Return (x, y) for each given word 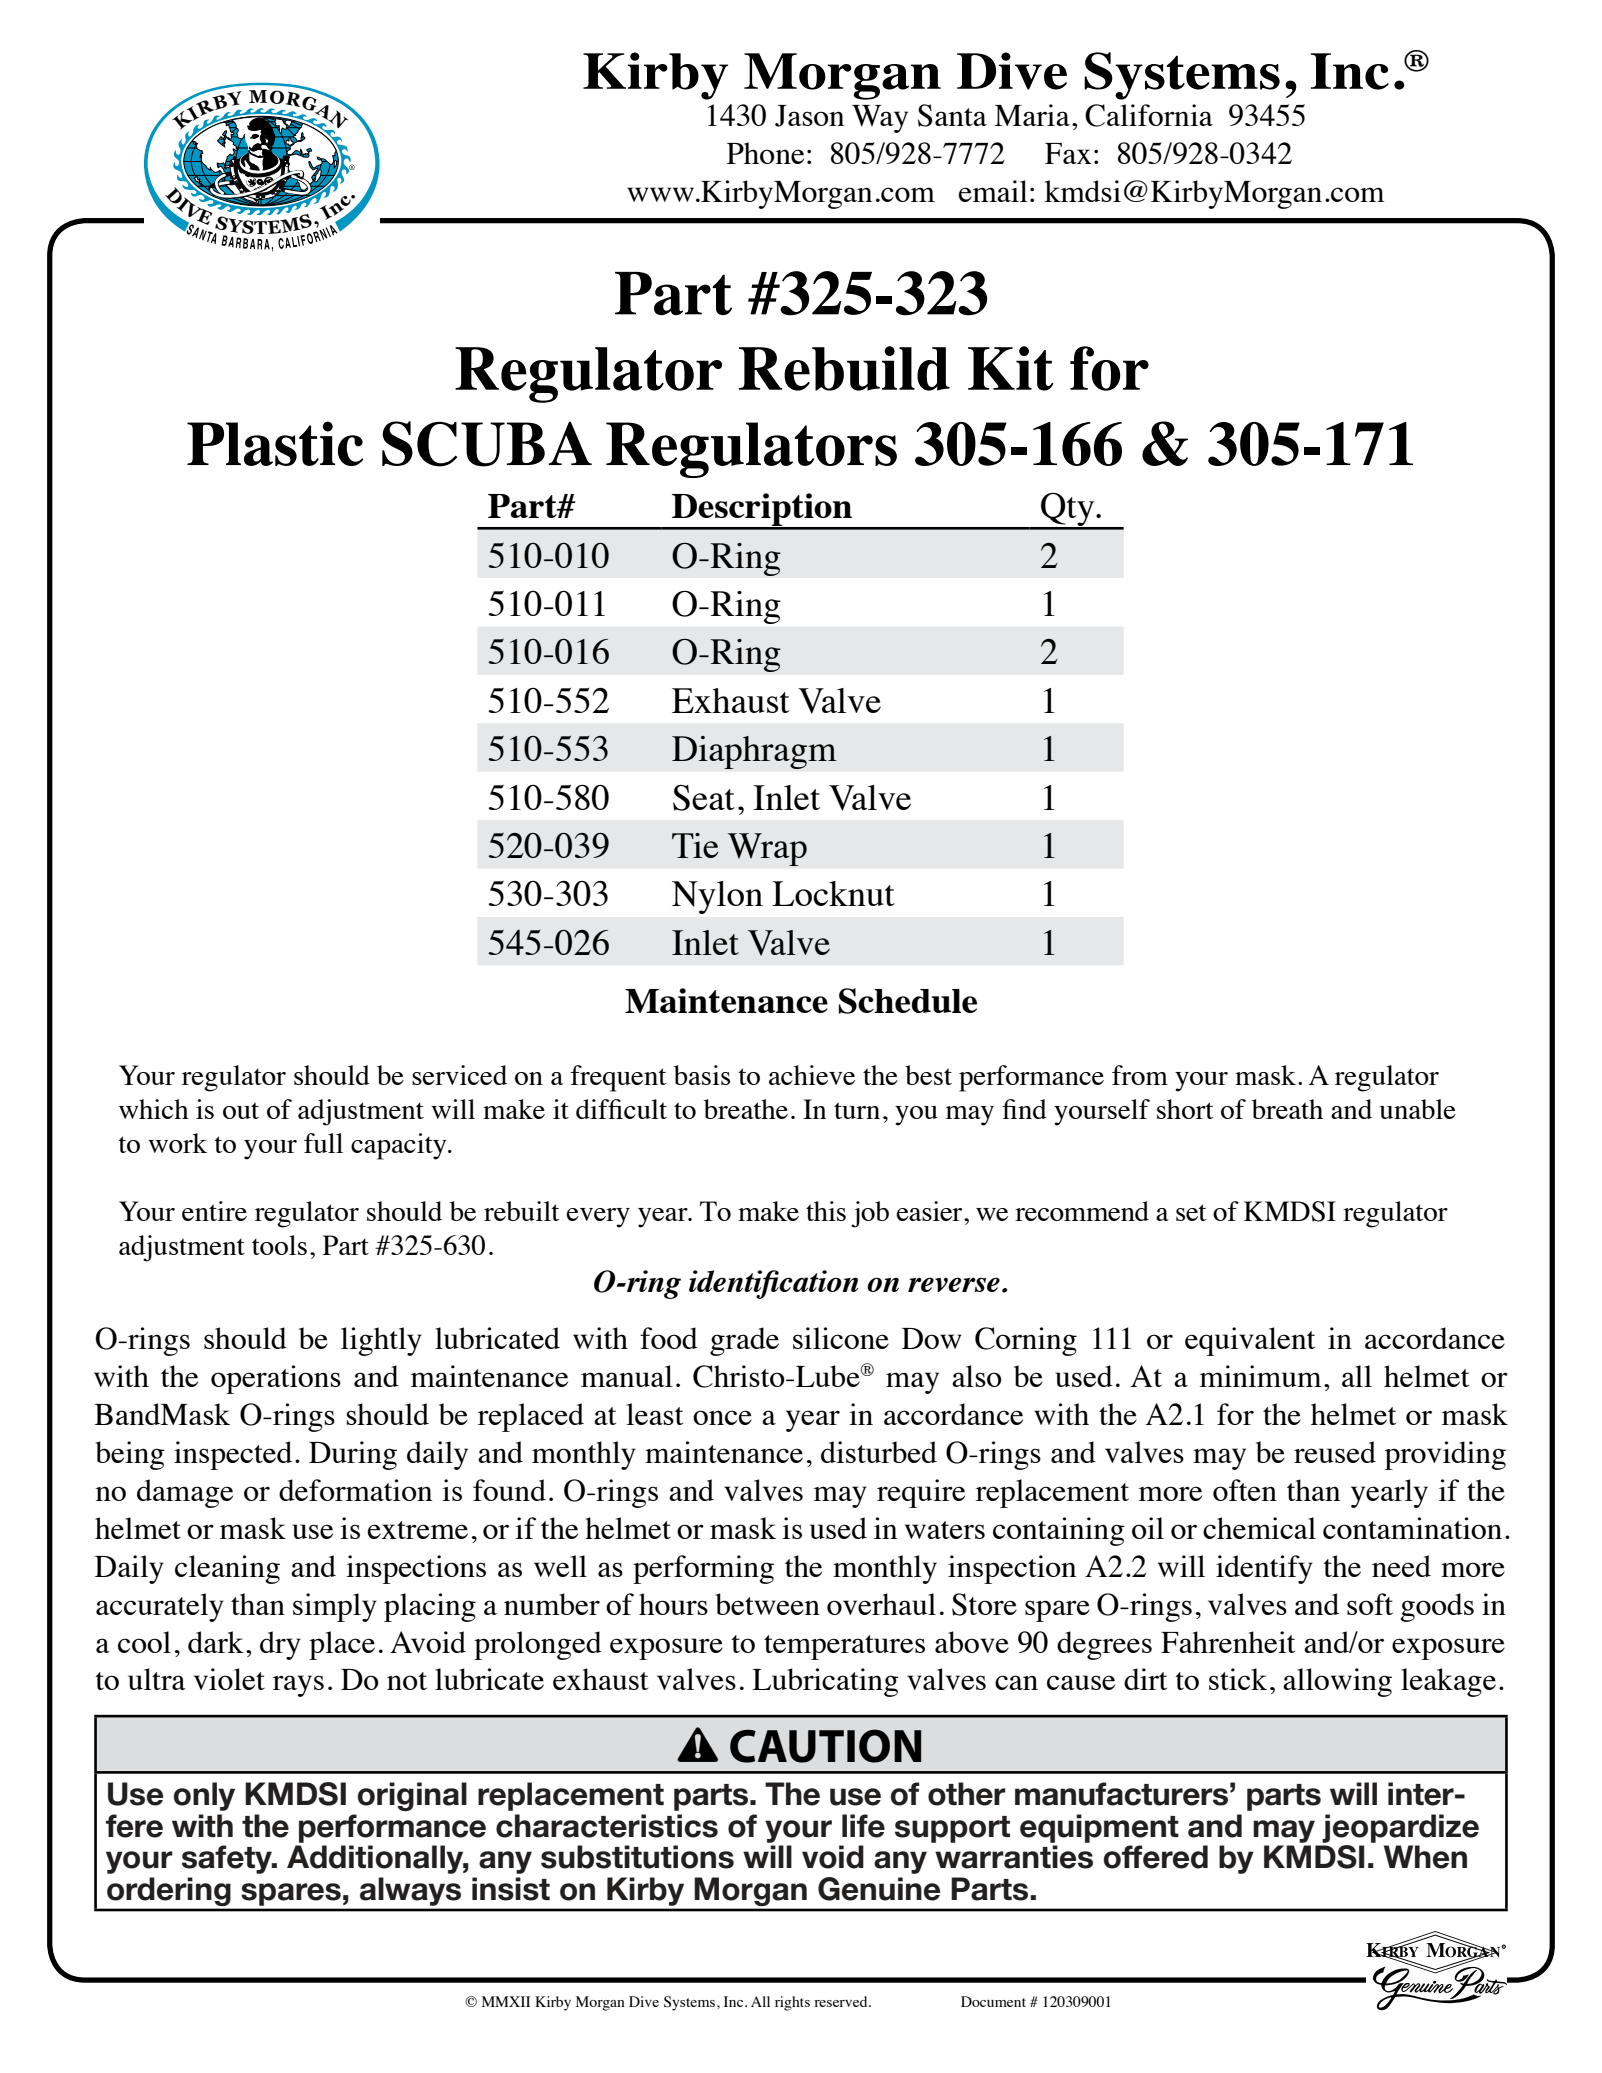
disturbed (879, 1452)
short (1185, 1109)
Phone (765, 153)
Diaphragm (754, 752)
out (241, 1110)
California (1149, 115)
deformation (355, 1490)
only (204, 1796)
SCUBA (487, 444)
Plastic (275, 443)
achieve (812, 1075)
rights (792, 2003)
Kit (1011, 368)
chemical (1259, 1528)
